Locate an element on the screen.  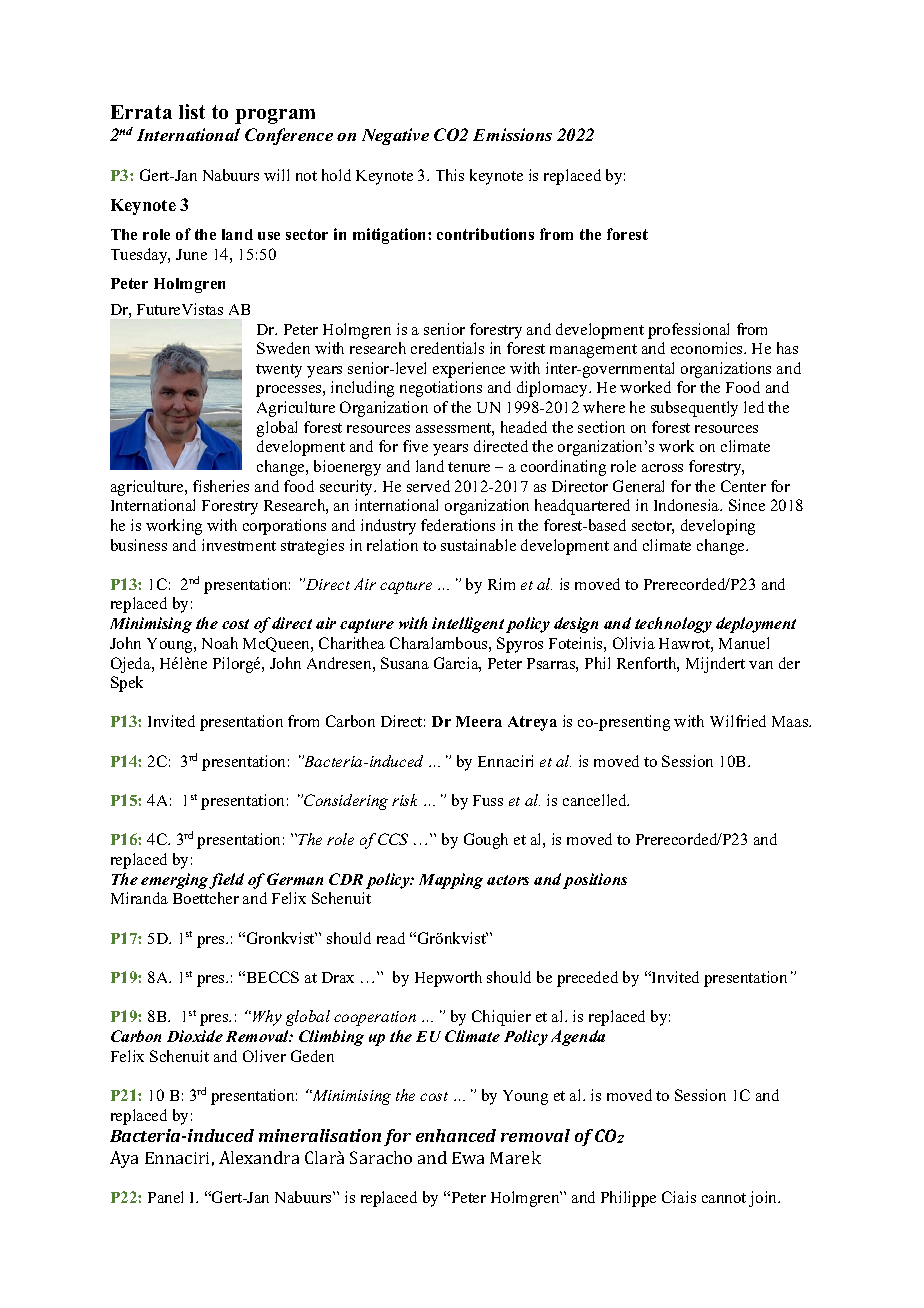
Panel is located at coordinates (165, 1197).
